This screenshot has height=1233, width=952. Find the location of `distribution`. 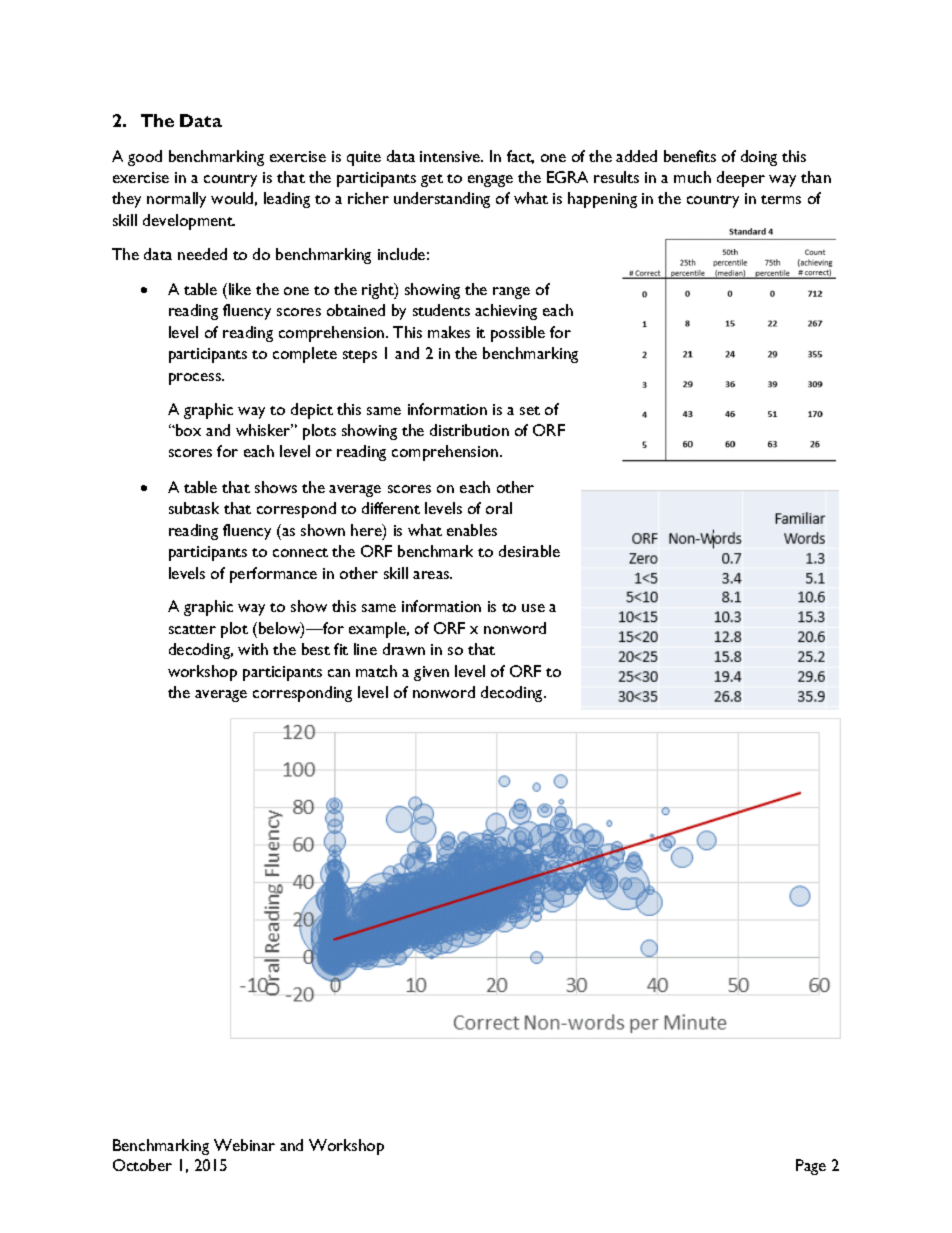

distribution is located at coordinates (469, 430).
